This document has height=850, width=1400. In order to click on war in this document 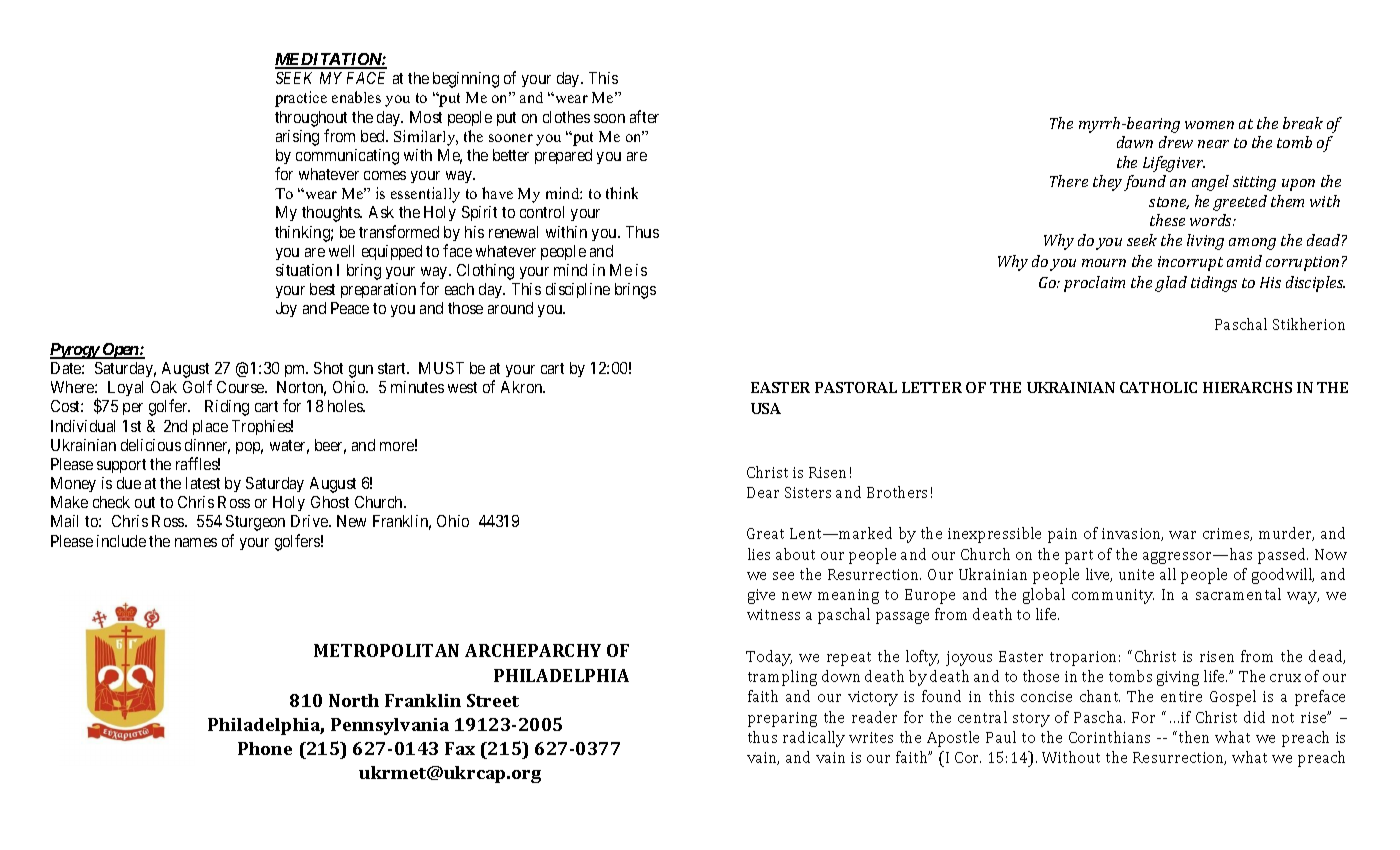, I will do `click(1182, 535)`.
